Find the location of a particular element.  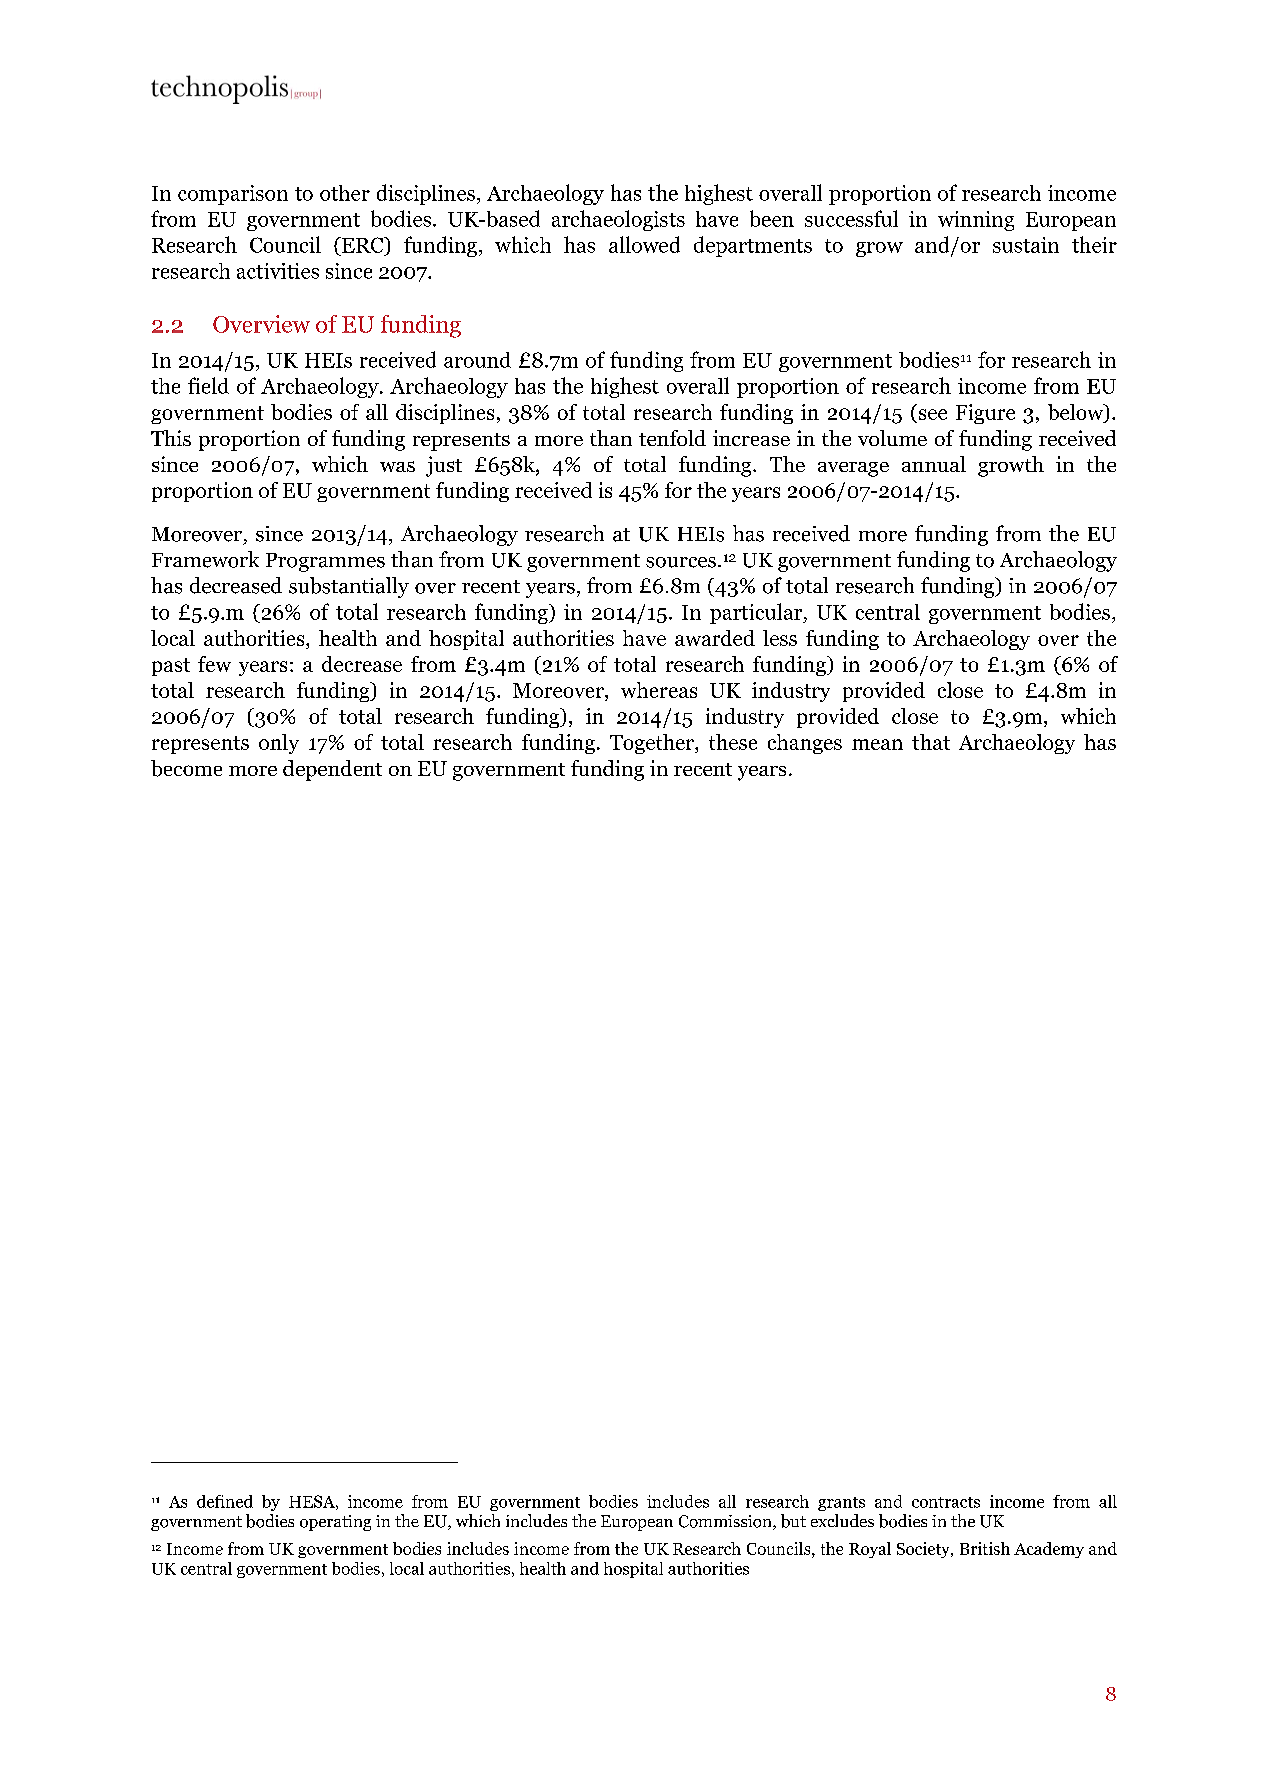

that is located at coordinates (931, 742).
